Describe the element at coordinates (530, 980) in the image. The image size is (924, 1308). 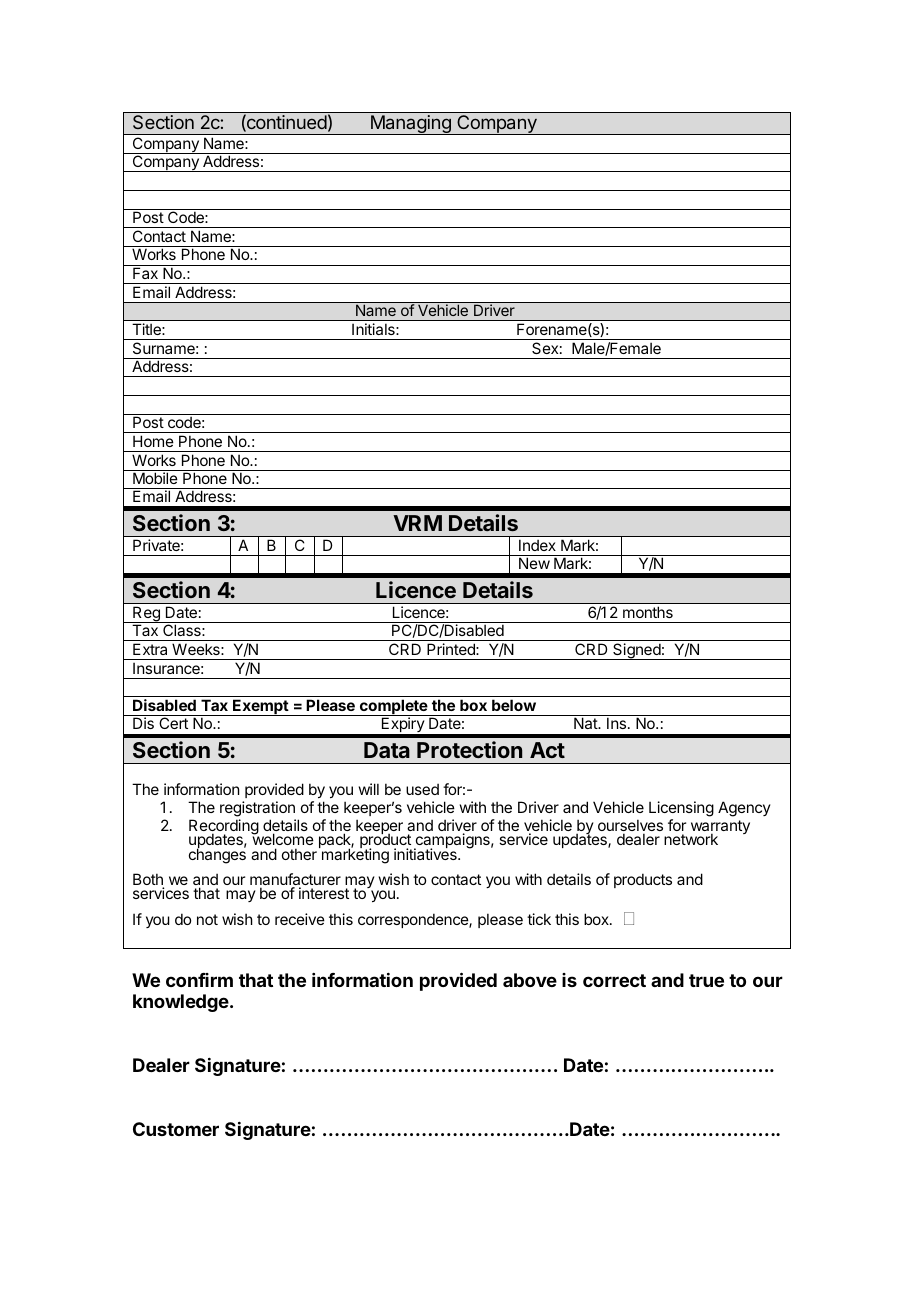
I see `above` at that location.
